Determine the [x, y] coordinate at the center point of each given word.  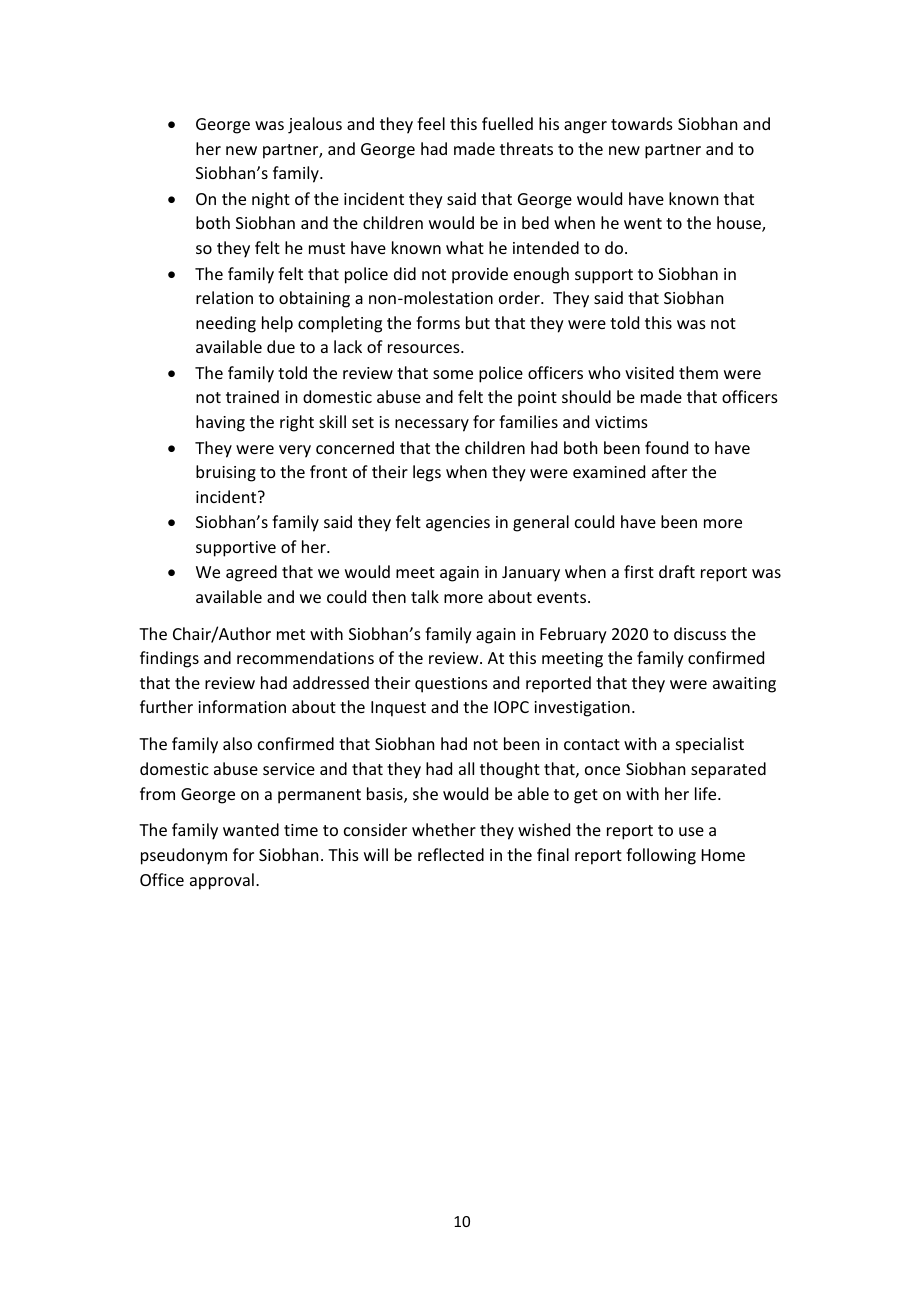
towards [642, 123]
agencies [458, 524]
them [698, 372]
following [661, 856]
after [669, 471]
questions [451, 685]
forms [438, 322]
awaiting [744, 685]
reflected [451, 854]
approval [222, 881]
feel [431, 123]
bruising [226, 473]
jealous [315, 125]
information [242, 706]
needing [226, 324]
